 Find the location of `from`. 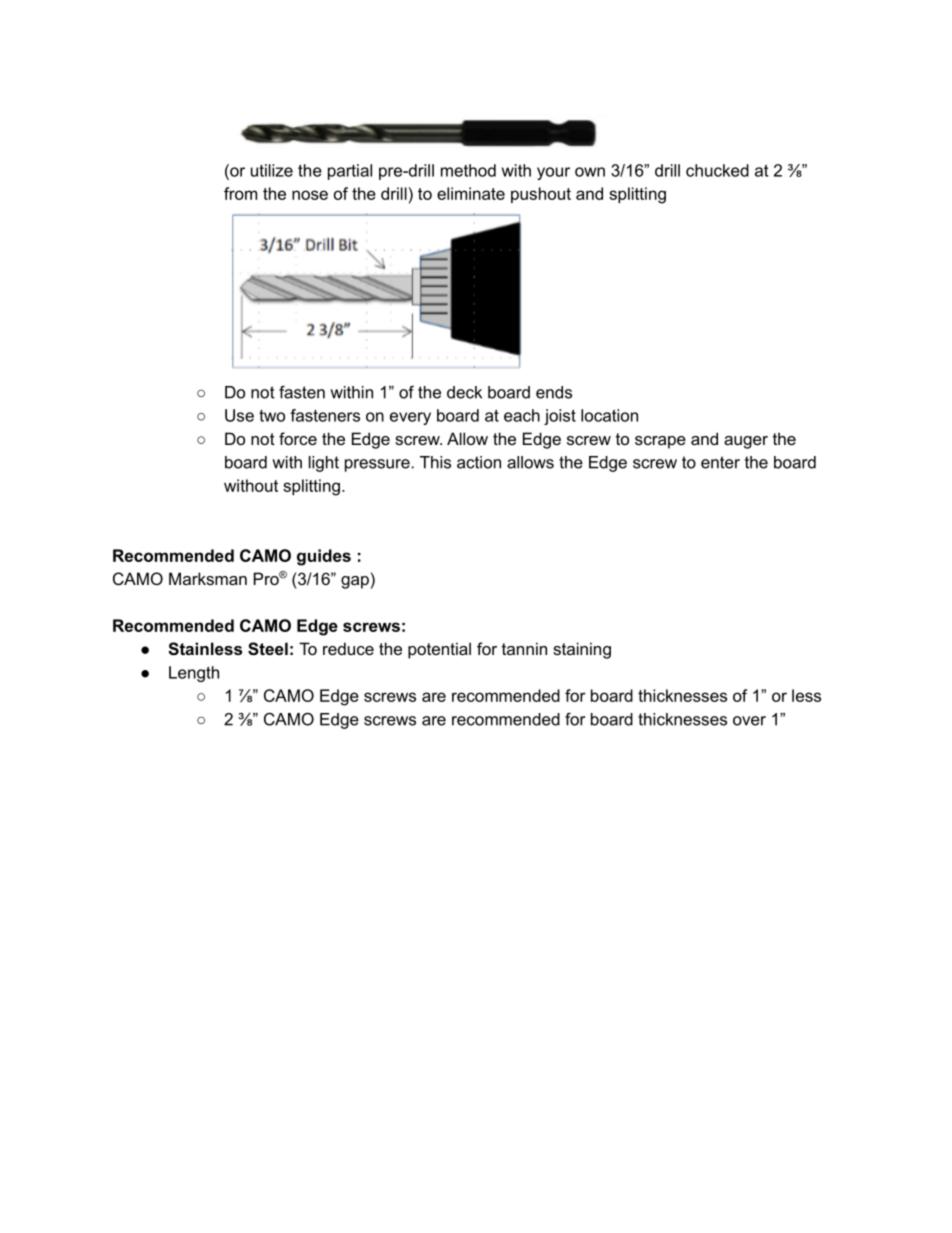

from is located at coordinates (240, 193).
